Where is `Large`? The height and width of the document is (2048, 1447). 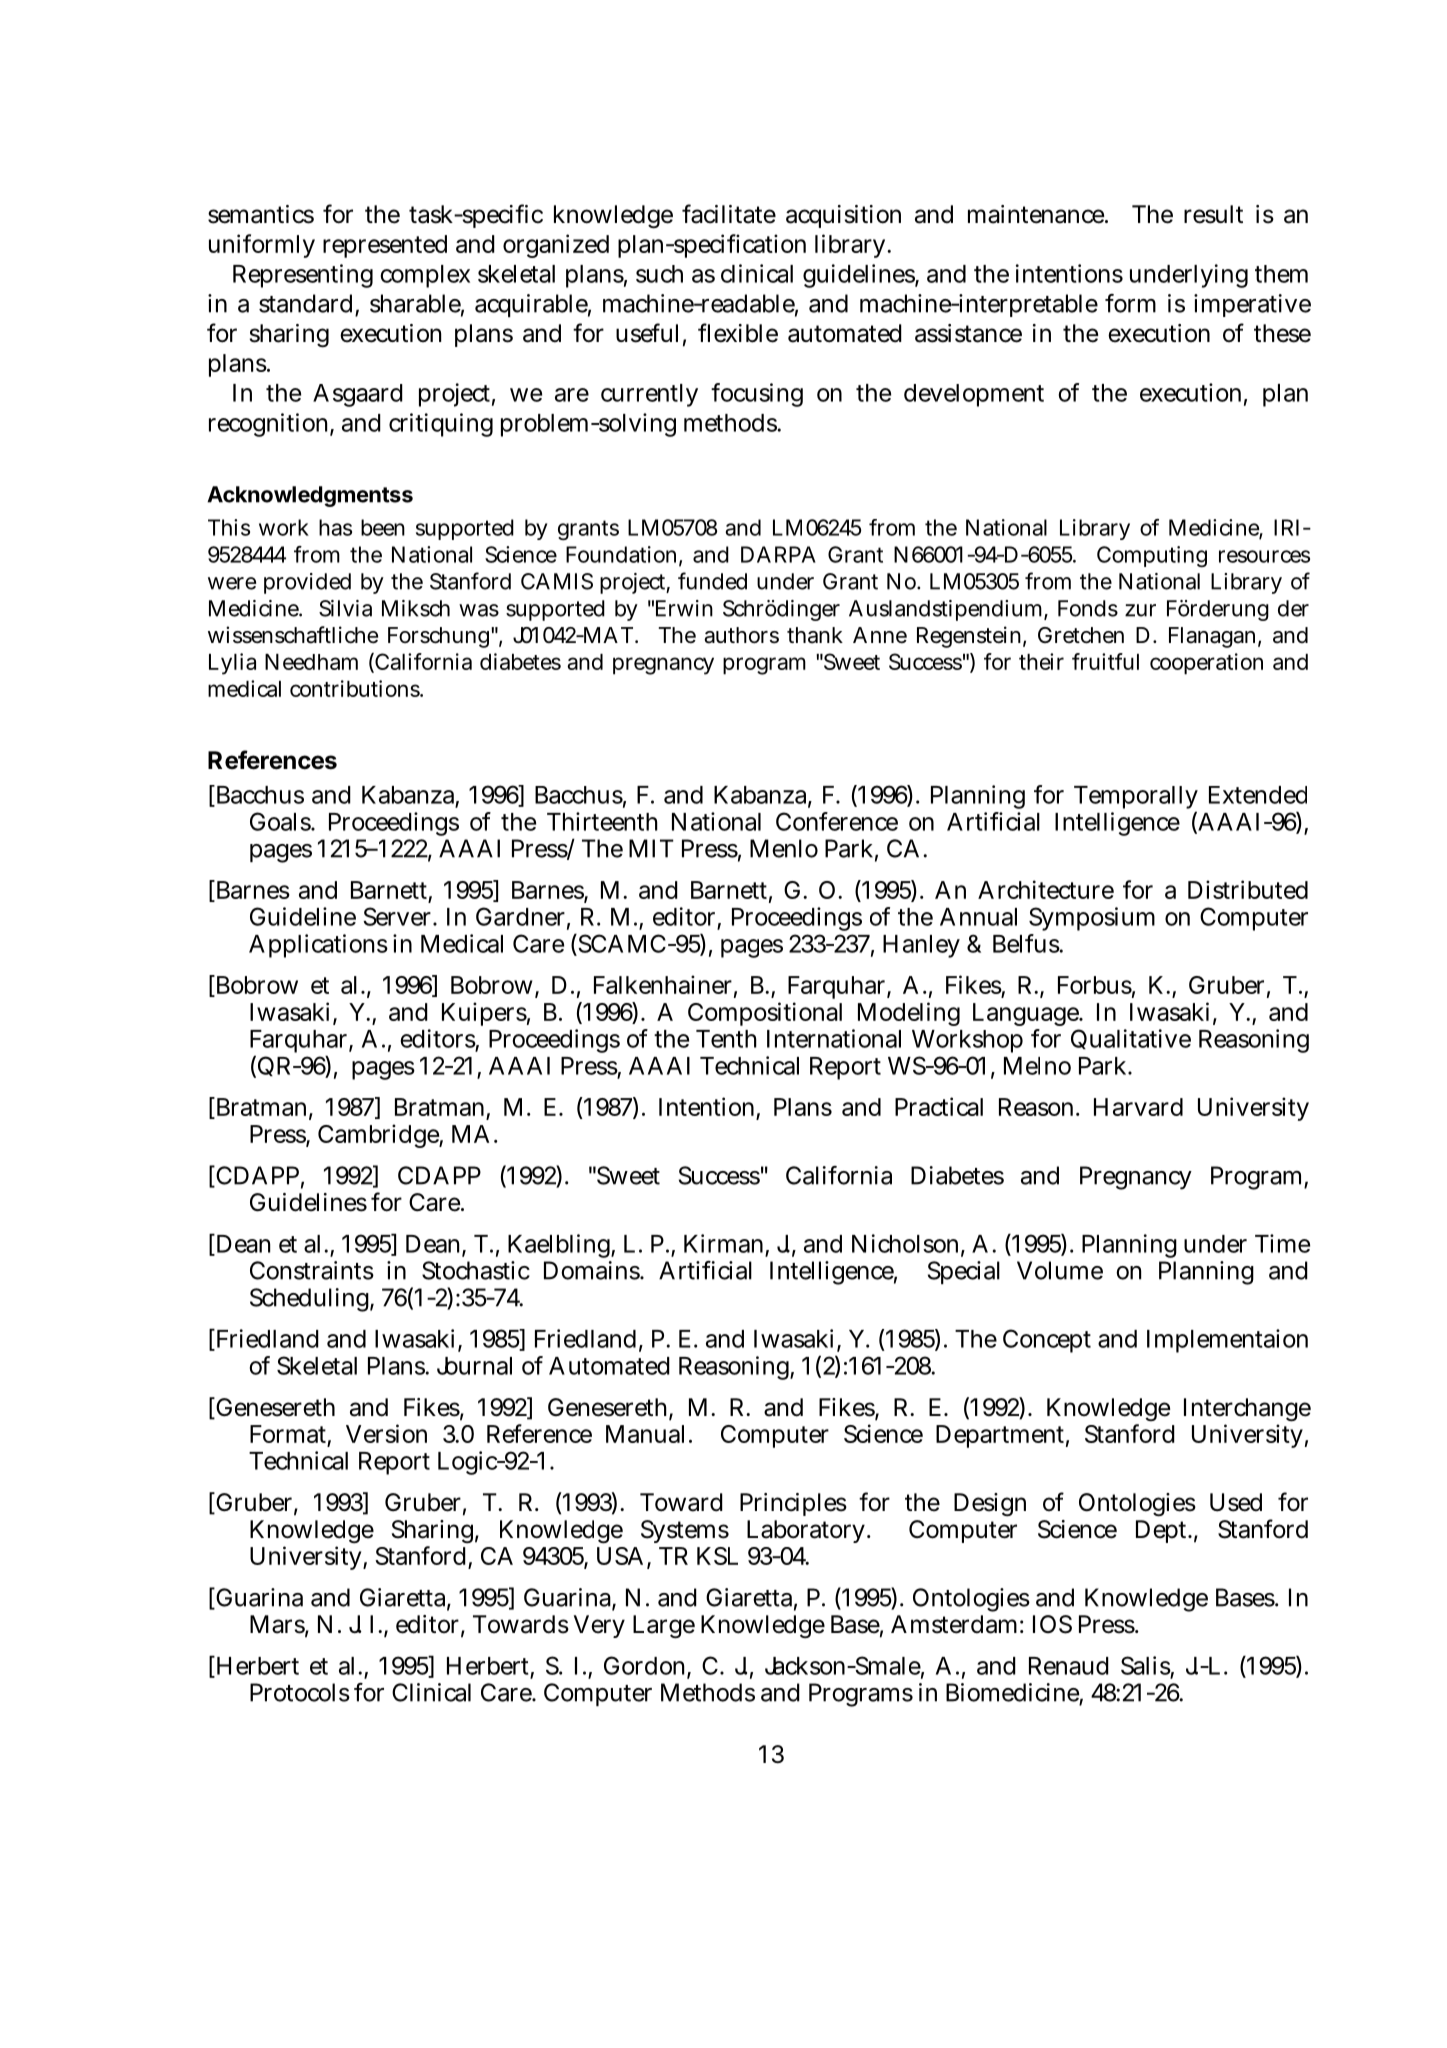
Large is located at coordinates (664, 1627).
